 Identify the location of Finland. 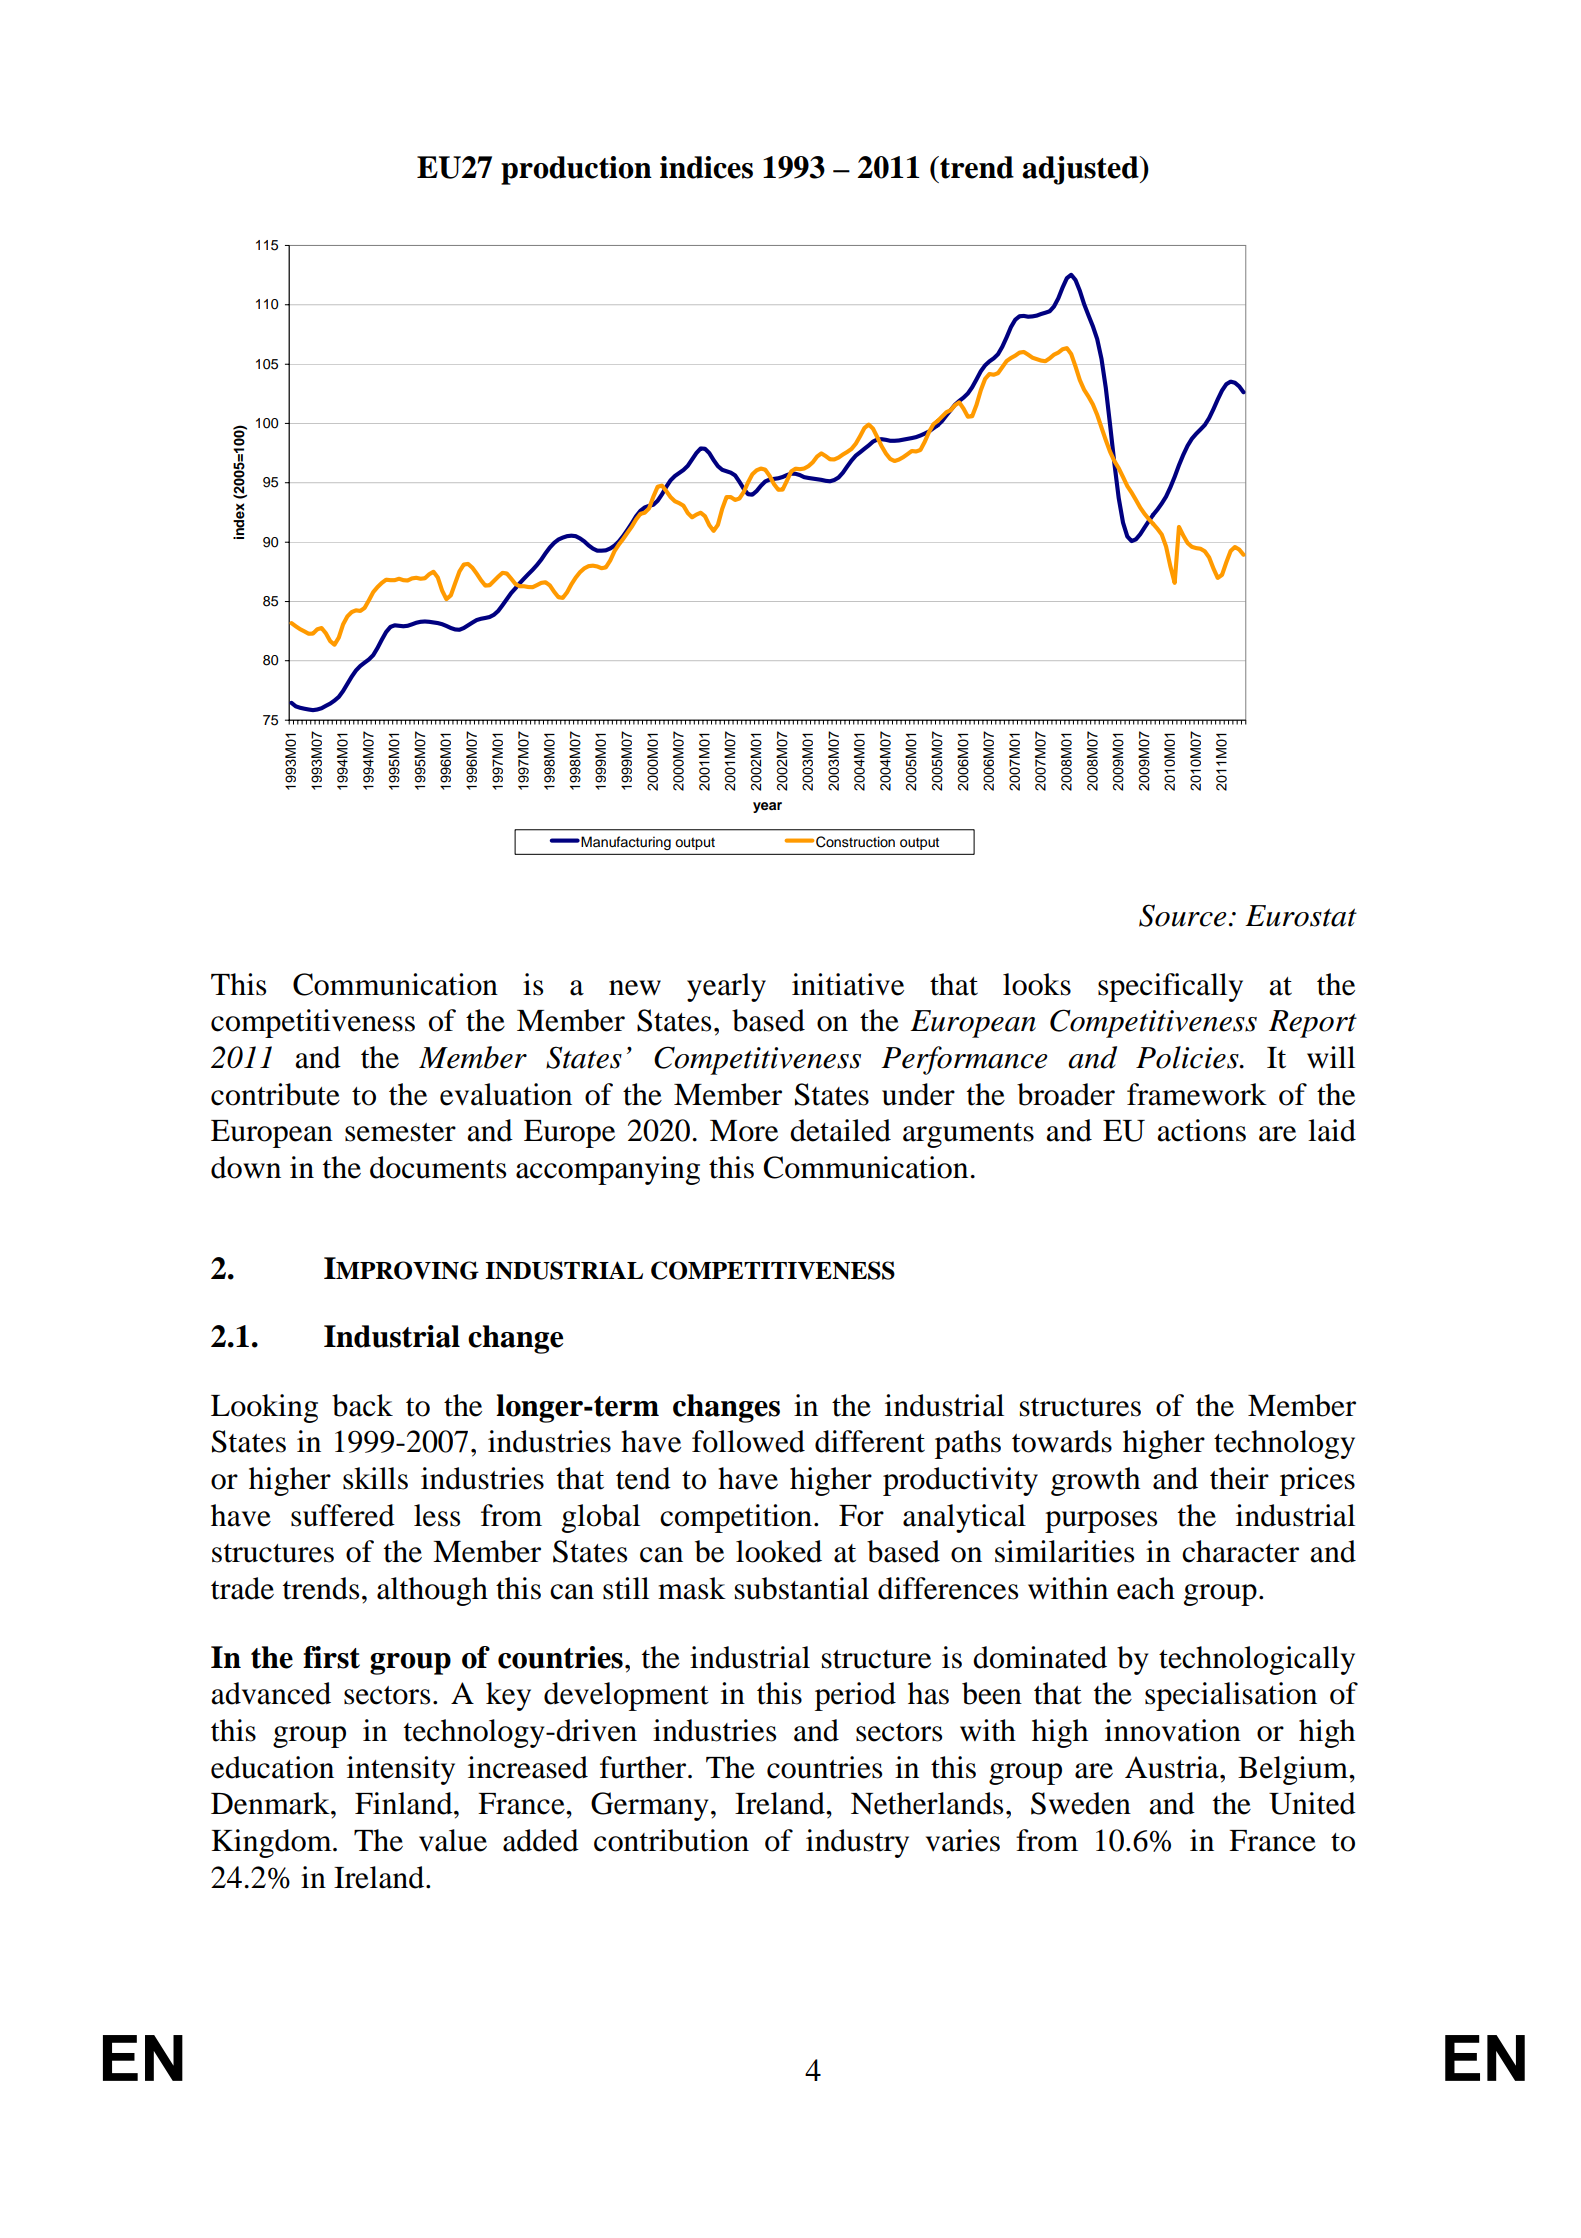
(405, 1803).
